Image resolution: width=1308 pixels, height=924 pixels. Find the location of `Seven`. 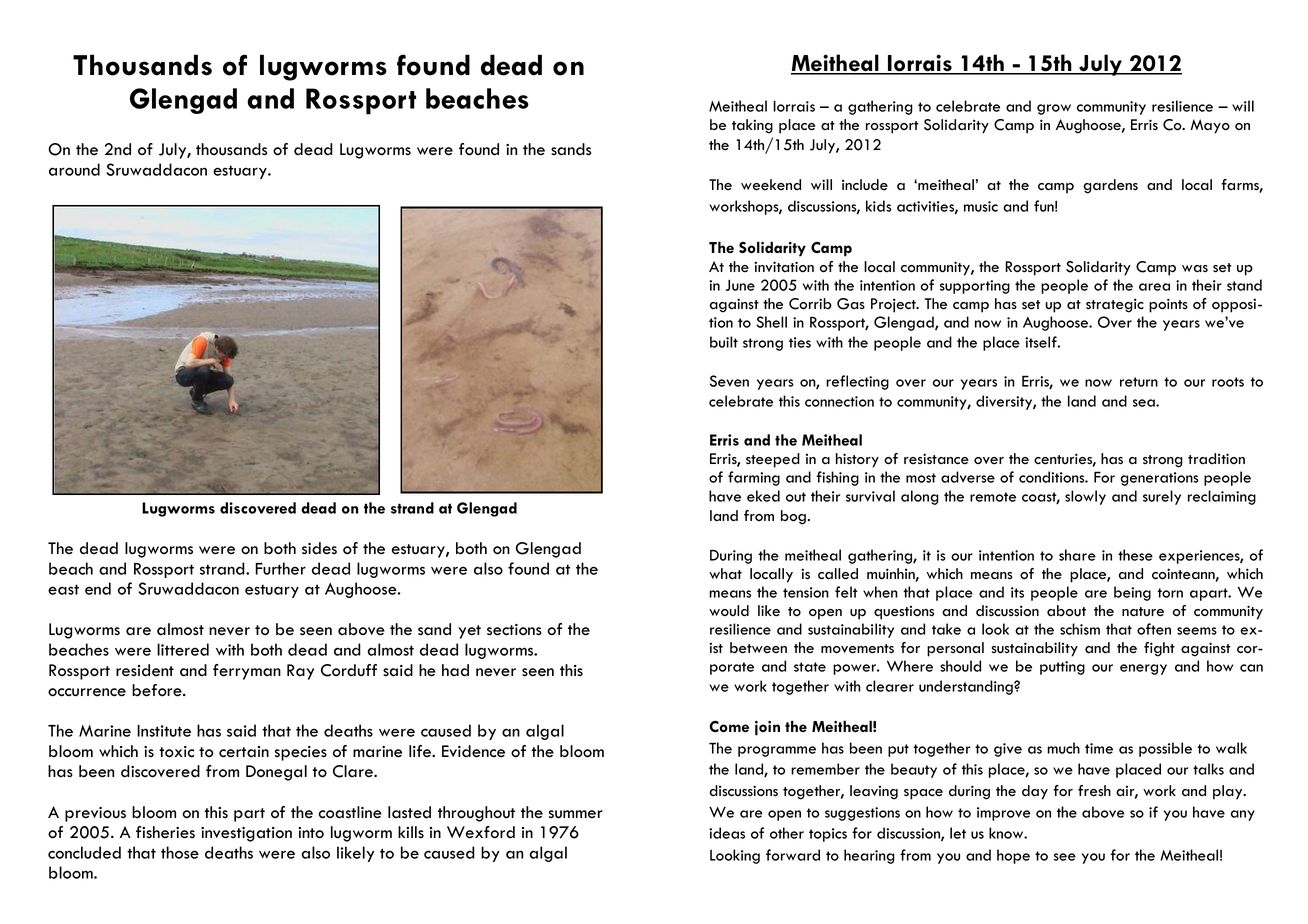

Seven is located at coordinates (729, 381).
